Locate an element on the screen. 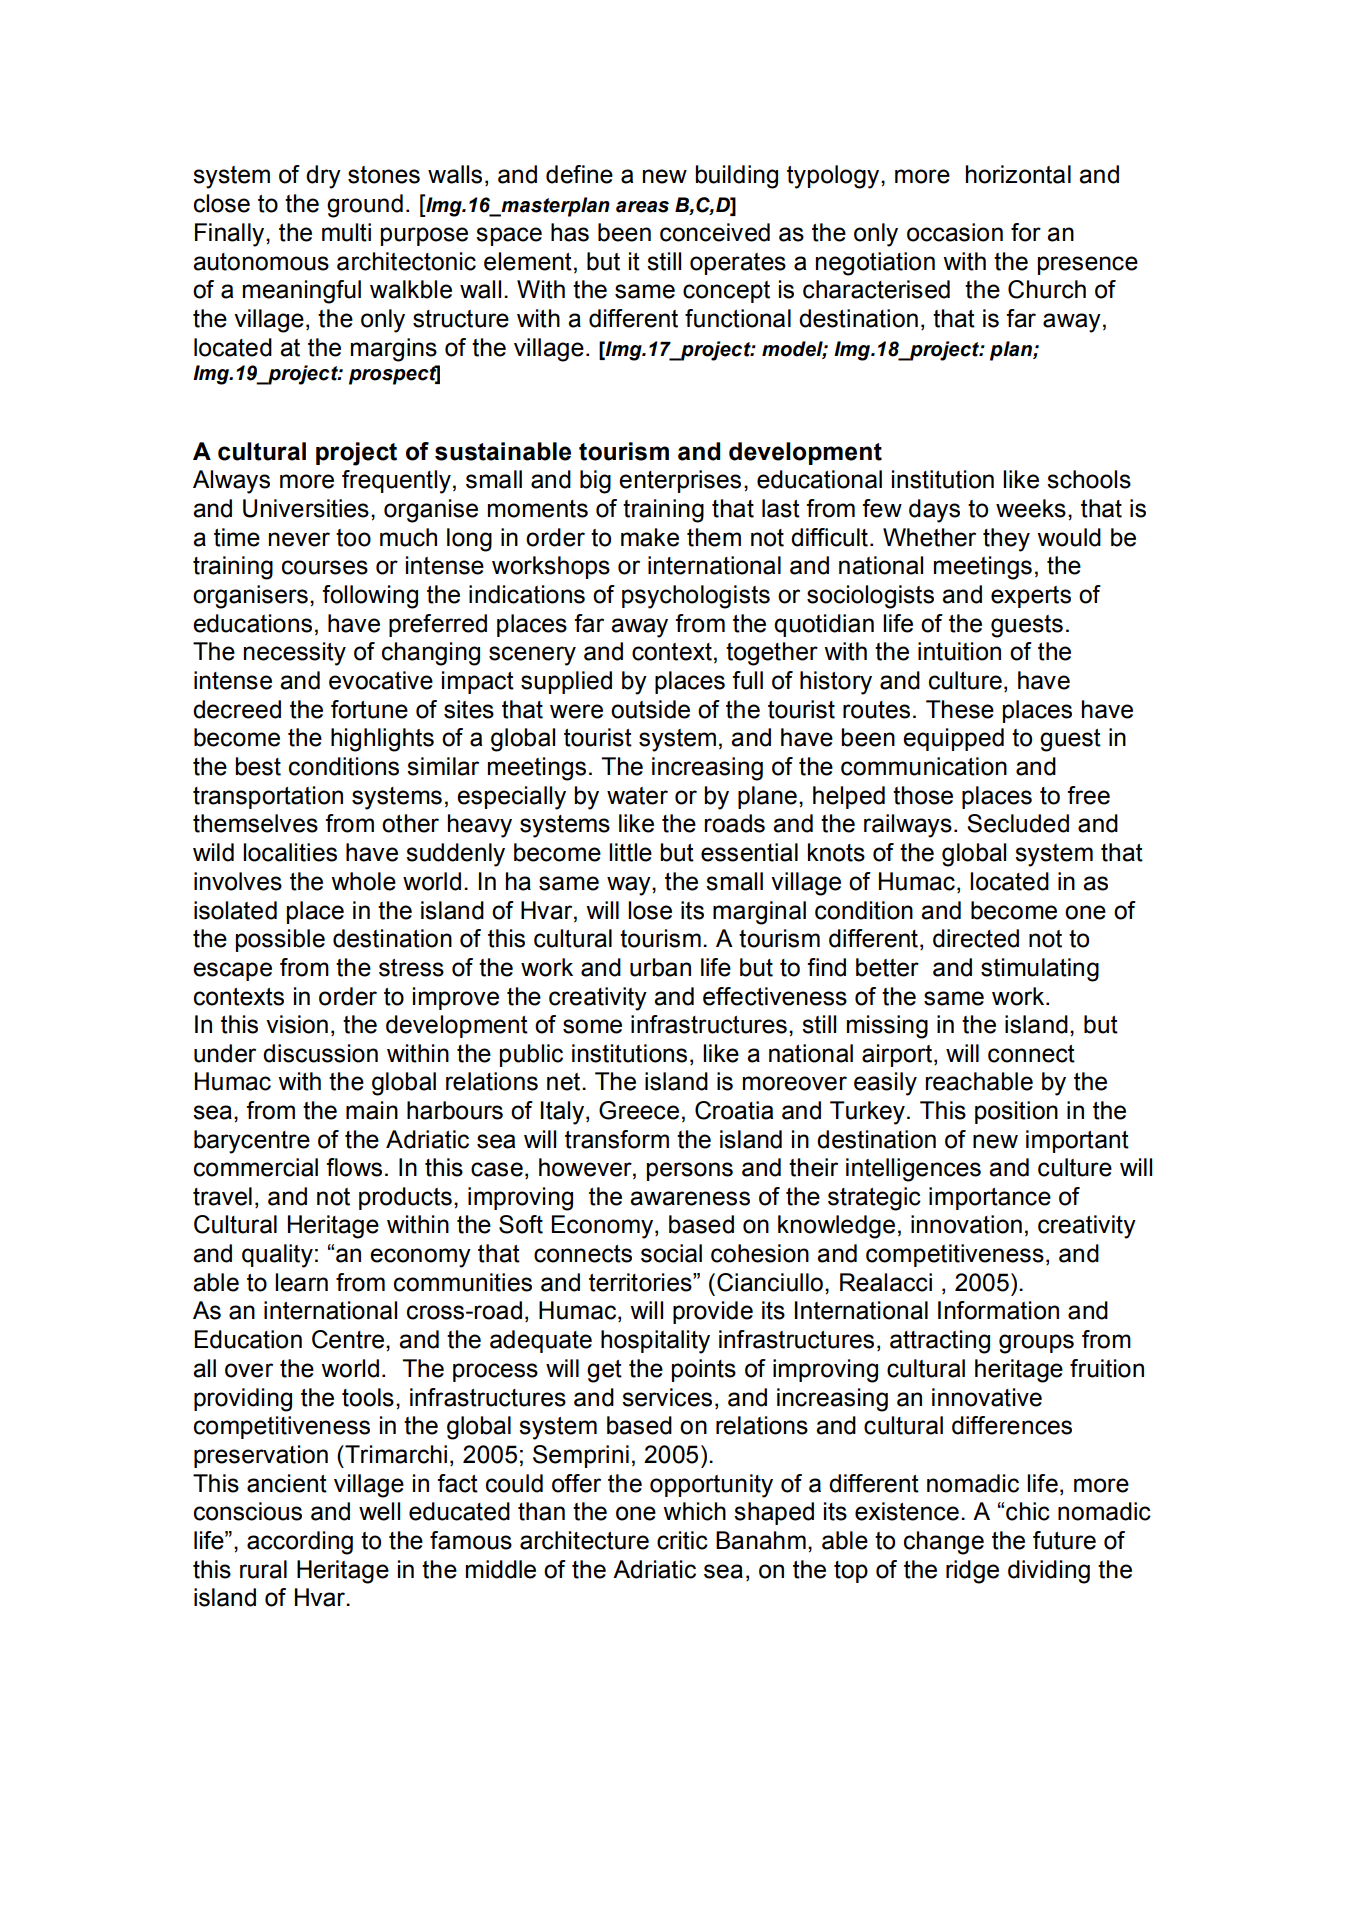  multi is located at coordinates (346, 232).
